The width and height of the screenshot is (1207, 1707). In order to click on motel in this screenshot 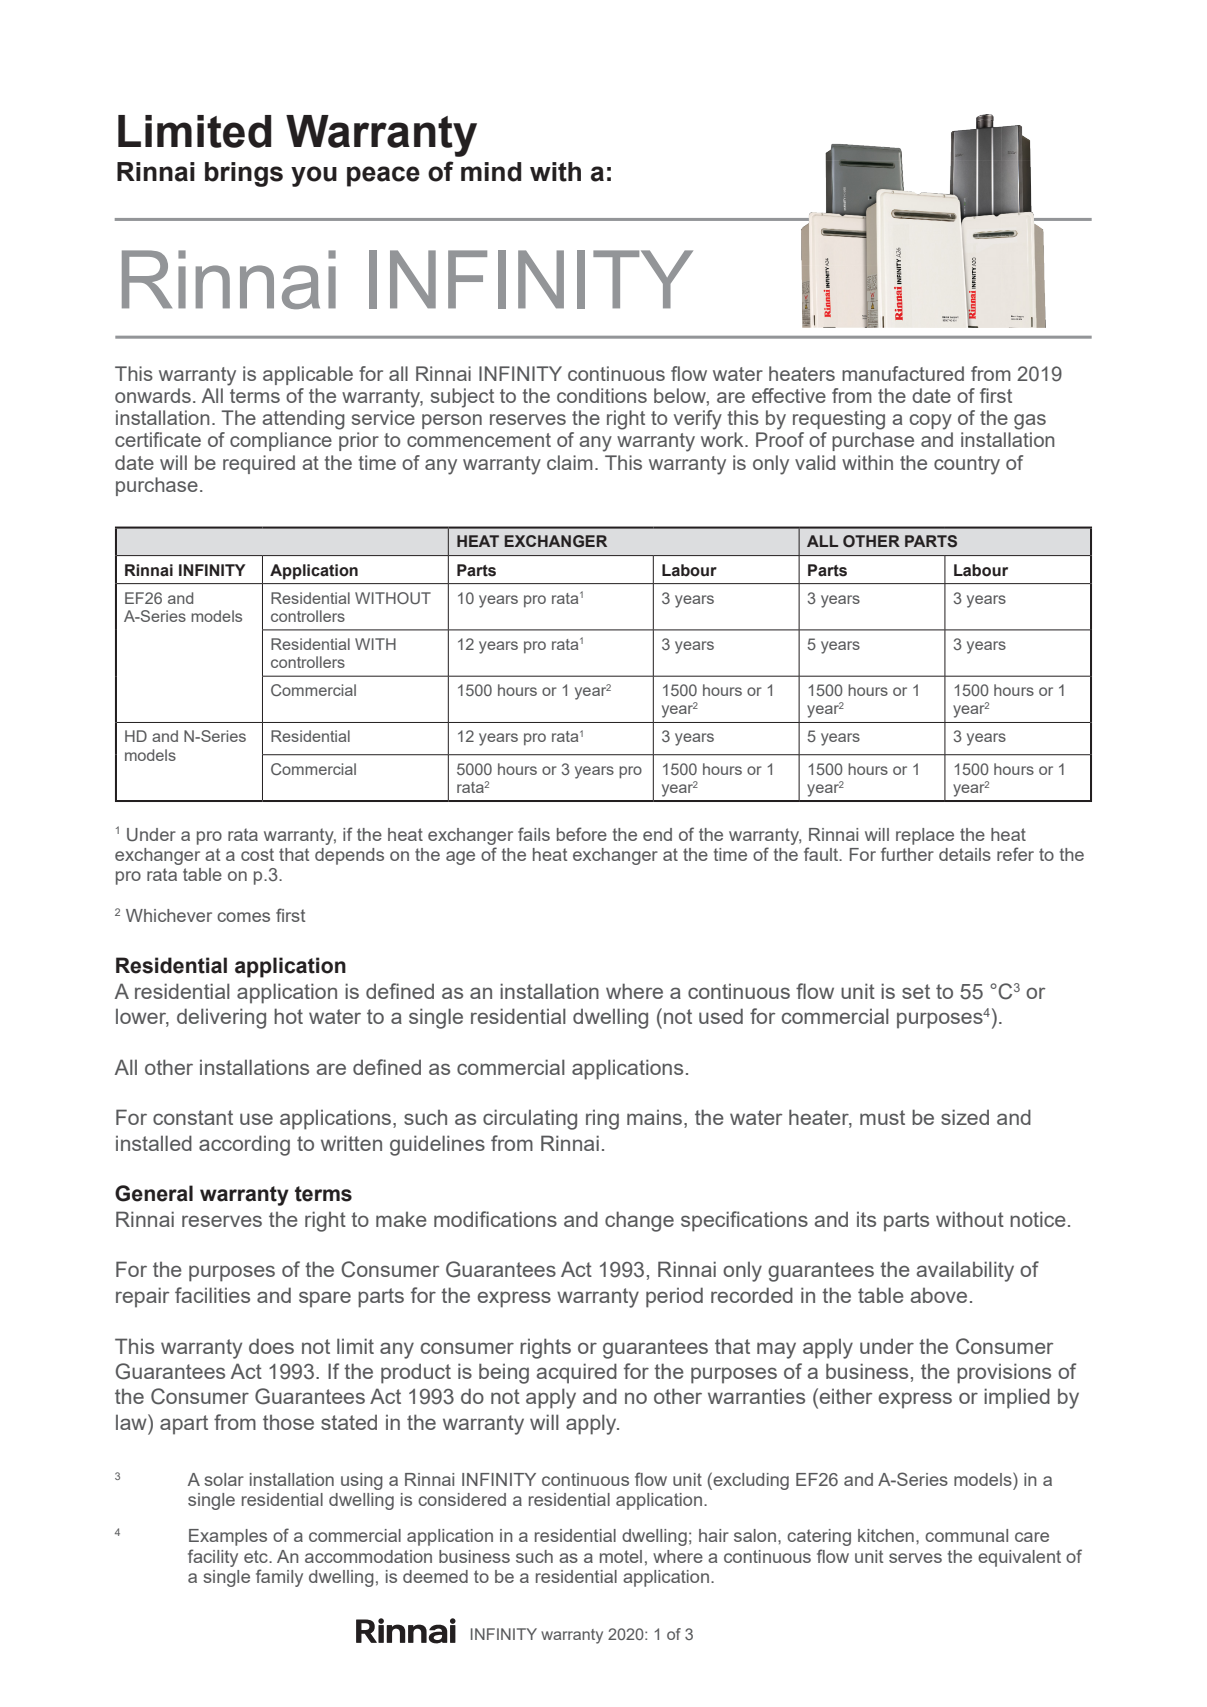, I will do `click(621, 1556)`.
